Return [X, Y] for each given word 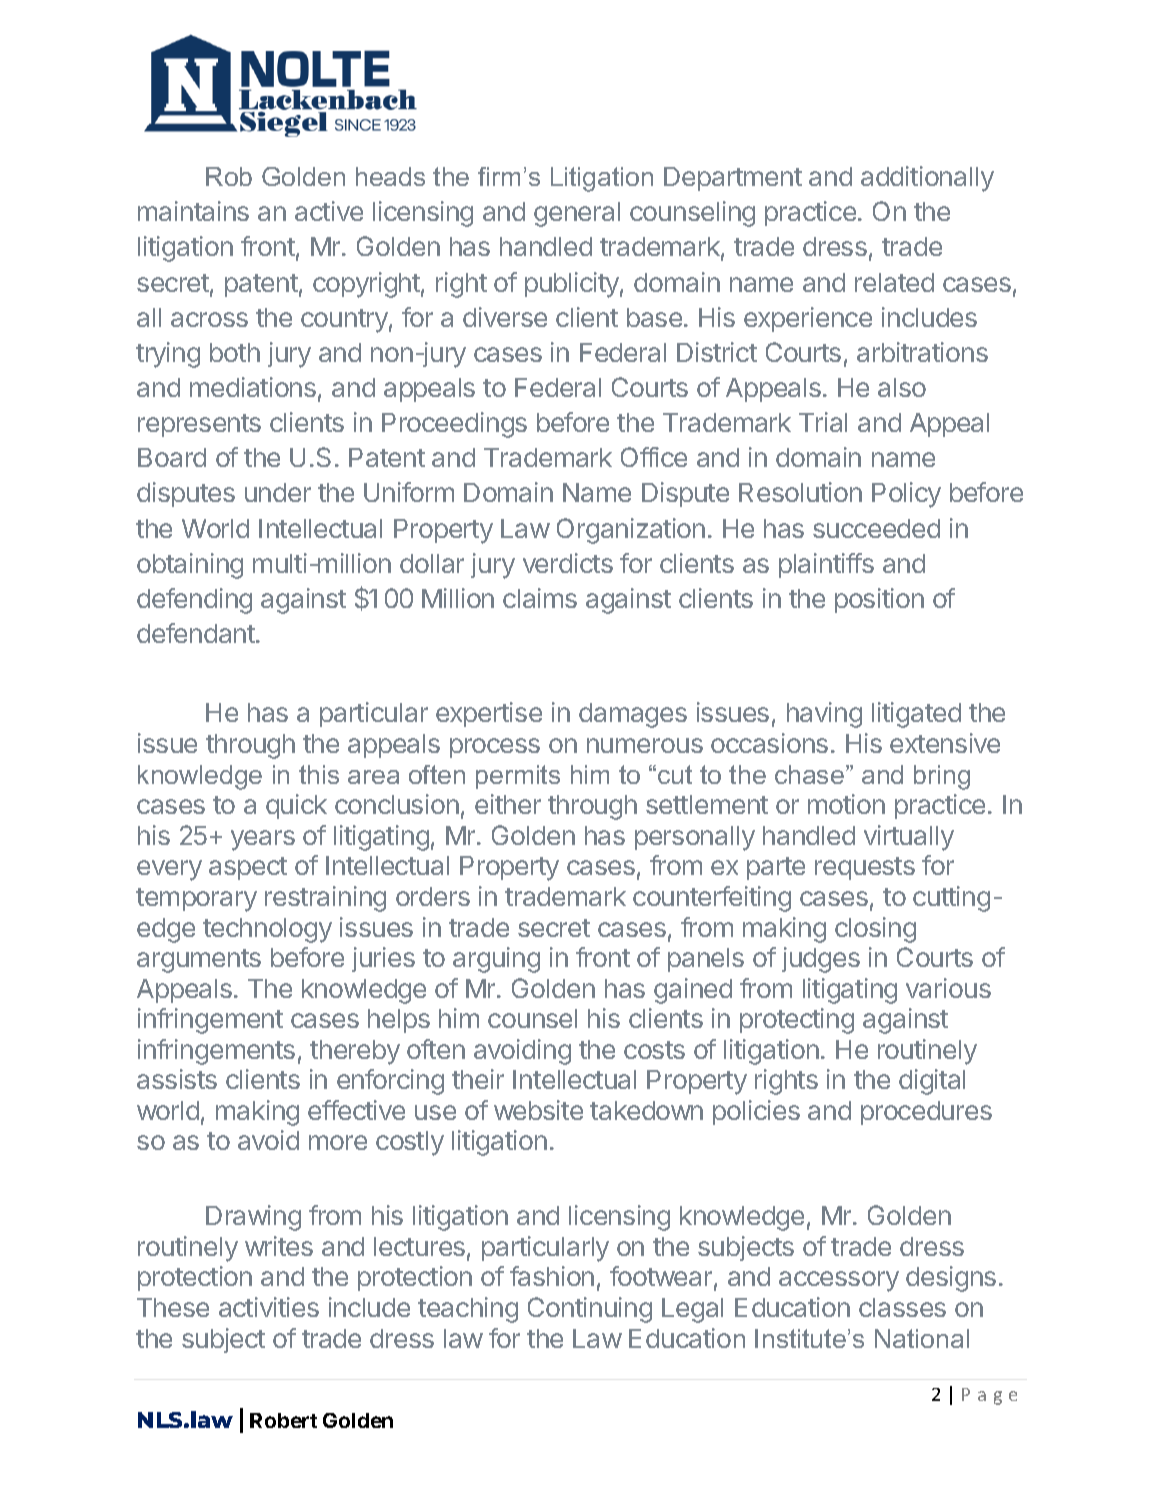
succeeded [876, 528]
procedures [926, 1113]
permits [518, 777]
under [278, 492]
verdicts [568, 563]
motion [846, 804]
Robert [283, 1420]
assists [177, 1079]
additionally [927, 179]
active [329, 211]
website [538, 1110]
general [577, 214]
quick [296, 806]
